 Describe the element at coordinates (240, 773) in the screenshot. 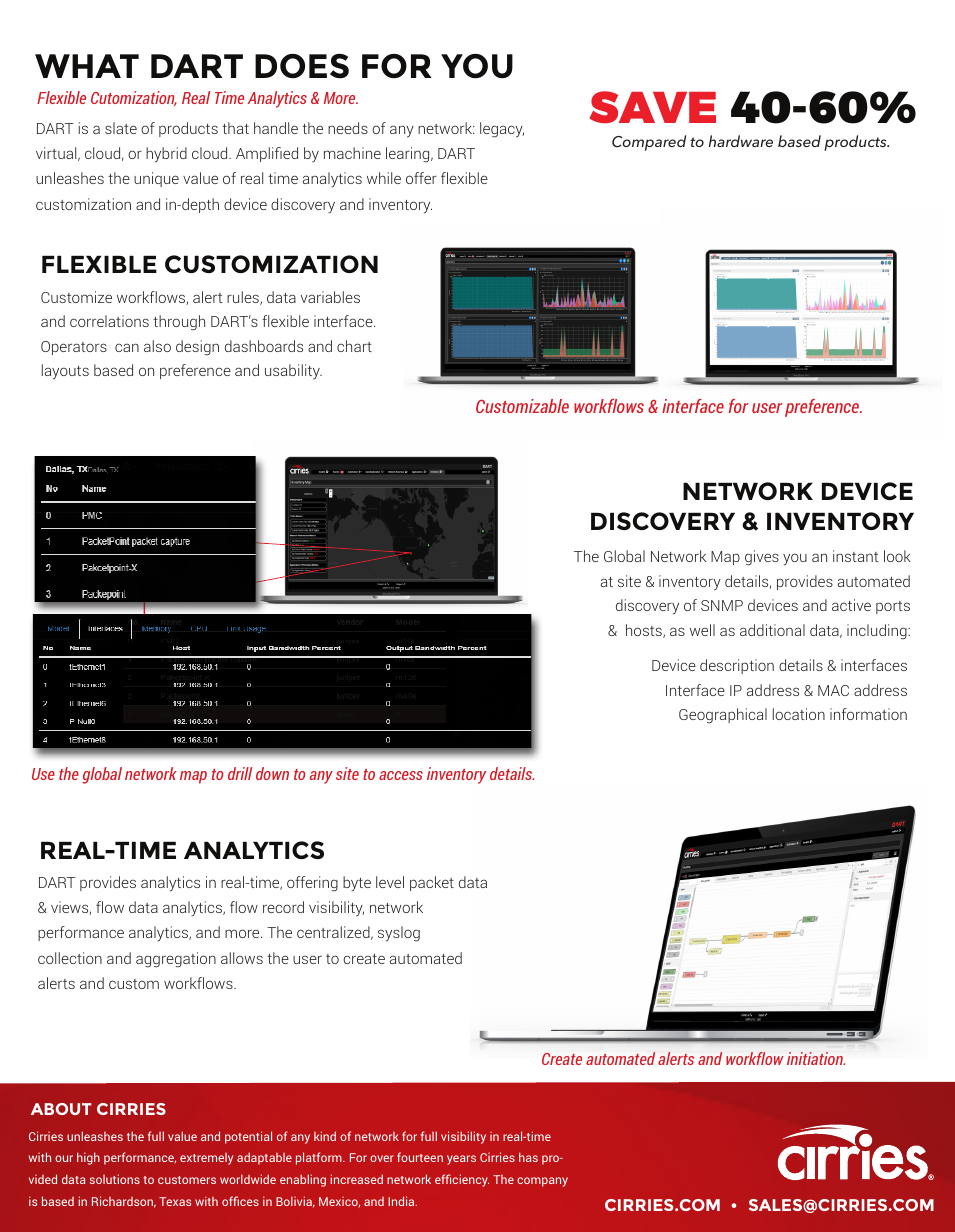

I see `drill` at that location.
